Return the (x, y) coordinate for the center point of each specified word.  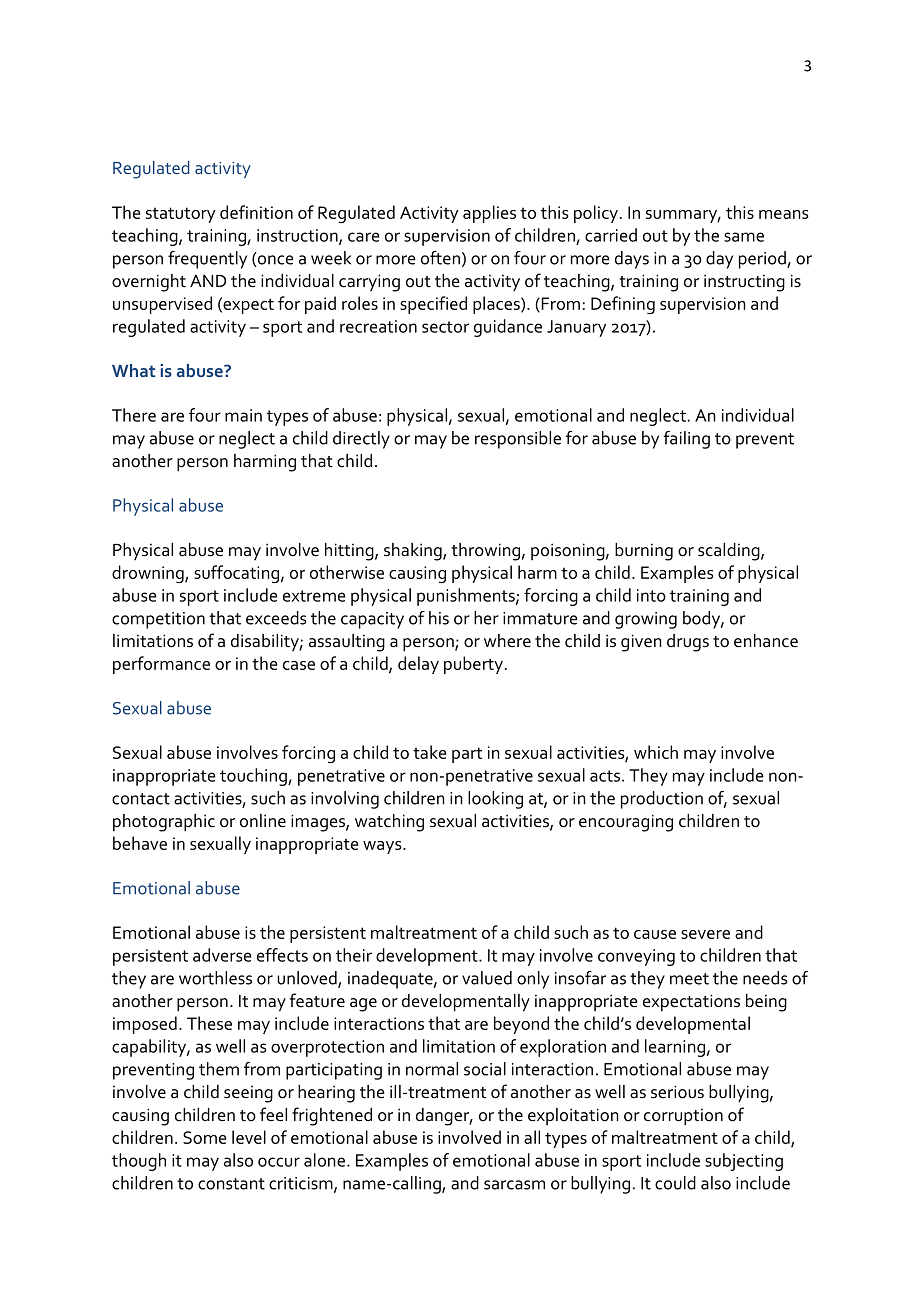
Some (205, 1137)
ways (383, 847)
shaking (414, 552)
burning (644, 552)
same (744, 237)
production (662, 800)
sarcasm (514, 1185)
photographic (164, 823)
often (440, 258)
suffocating (236, 574)
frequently (207, 260)
